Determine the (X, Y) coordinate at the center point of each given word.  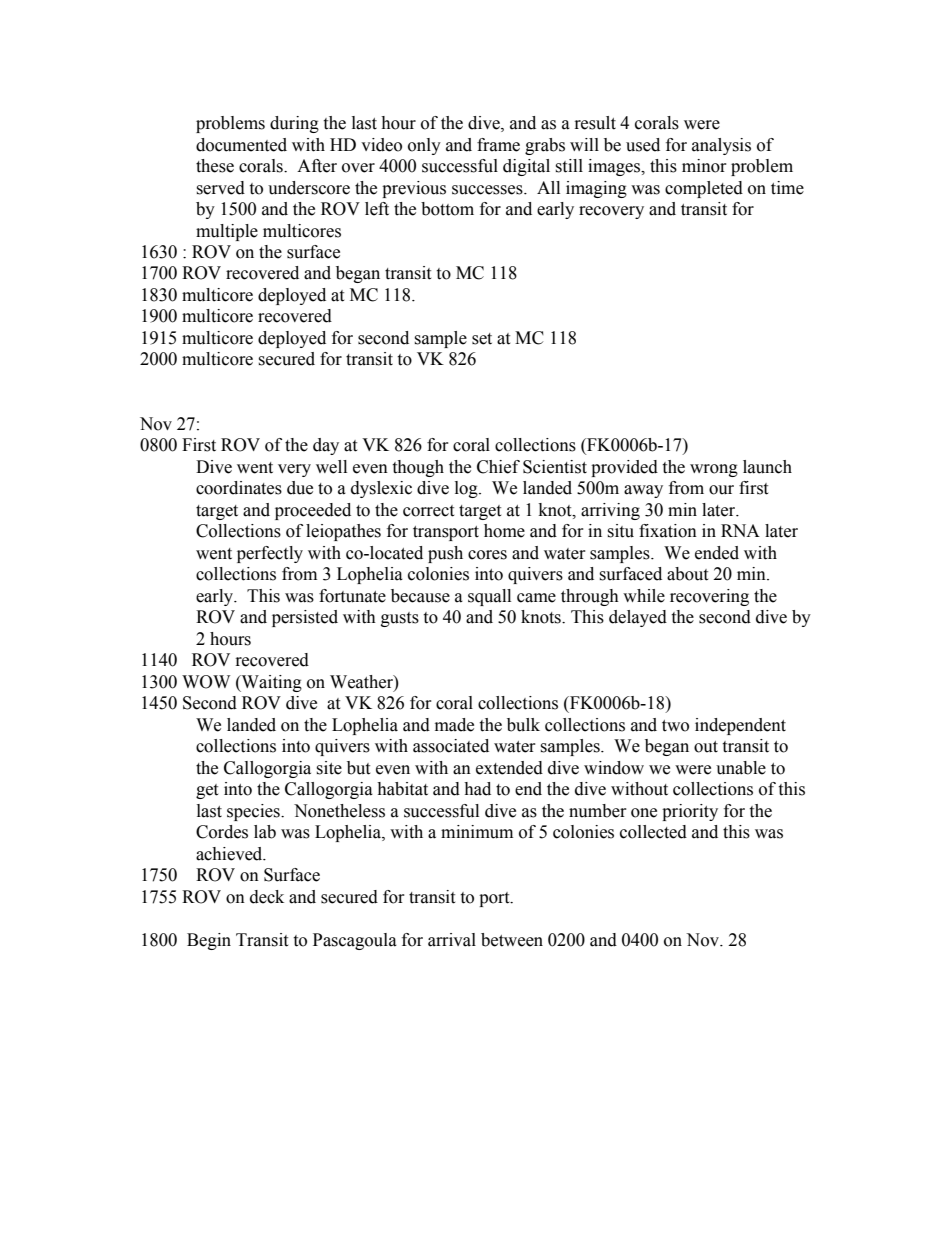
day (326, 446)
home (504, 531)
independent (740, 726)
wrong (714, 470)
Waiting (270, 683)
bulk (523, 725)
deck (267, 897)
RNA (740, 530)
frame (498, 145)
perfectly (270, 554)
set (482, 339)
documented (241, 145)
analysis (721, 146)
